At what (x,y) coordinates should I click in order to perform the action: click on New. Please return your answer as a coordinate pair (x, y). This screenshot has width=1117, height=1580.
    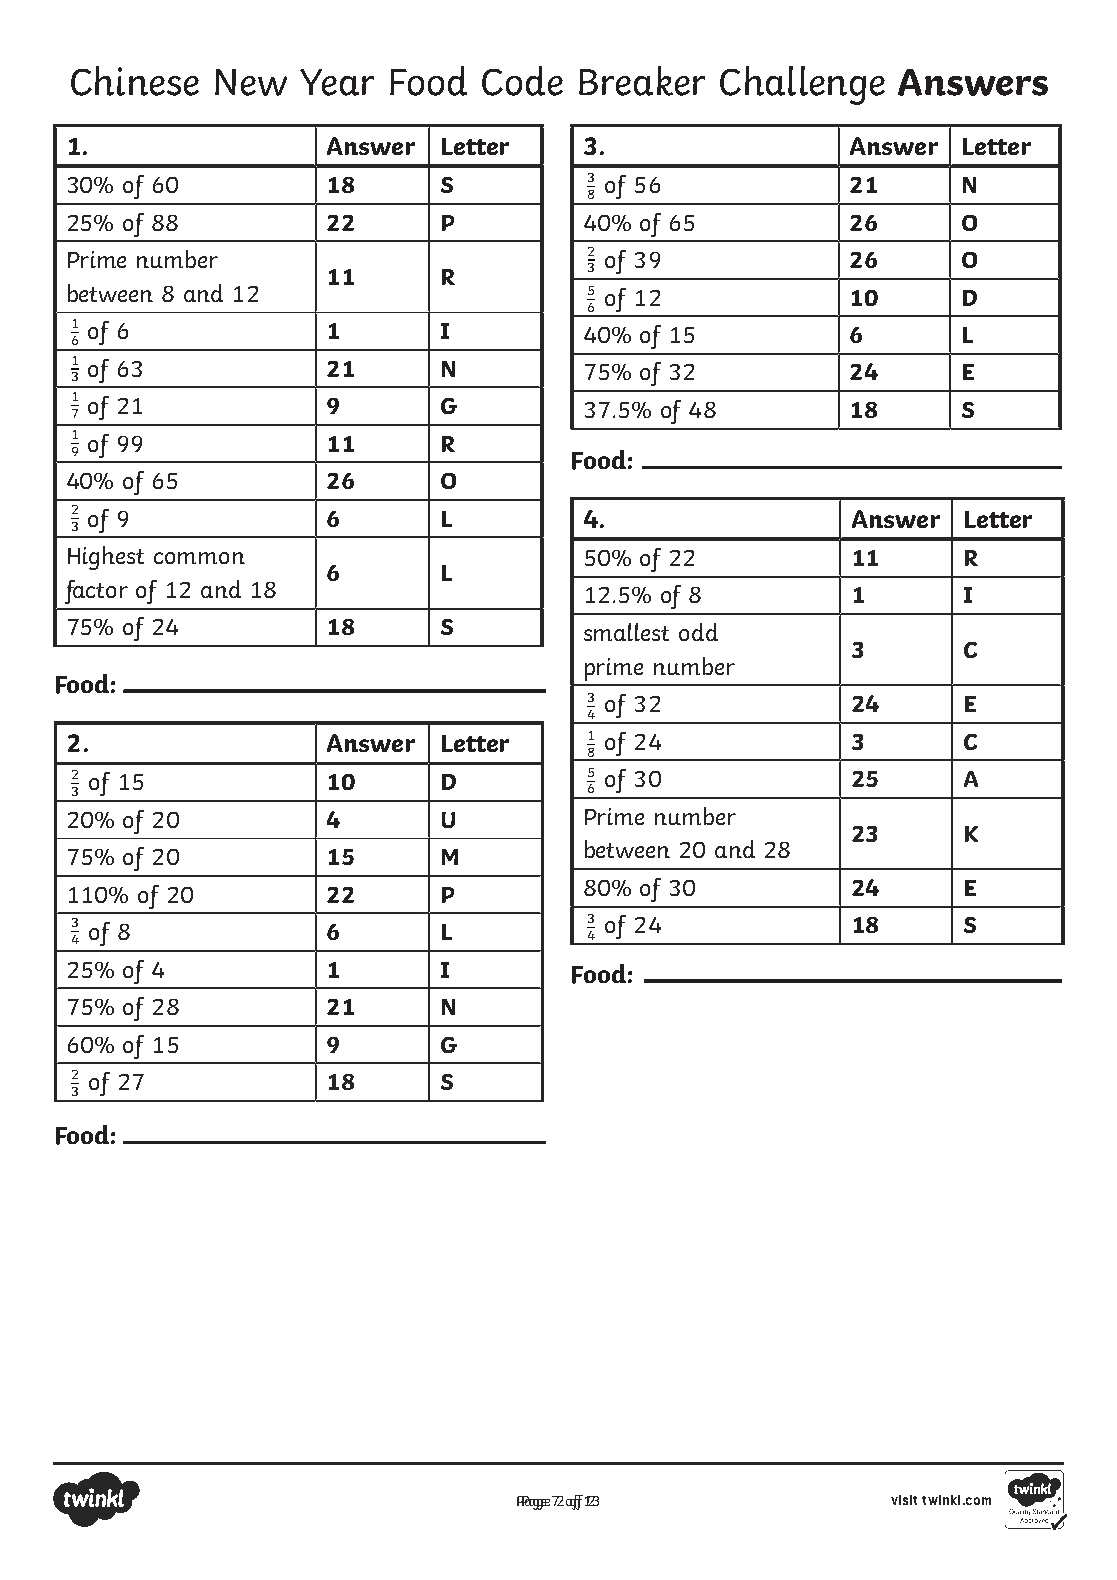
    Looking at the image, I should click on (251, 82).
